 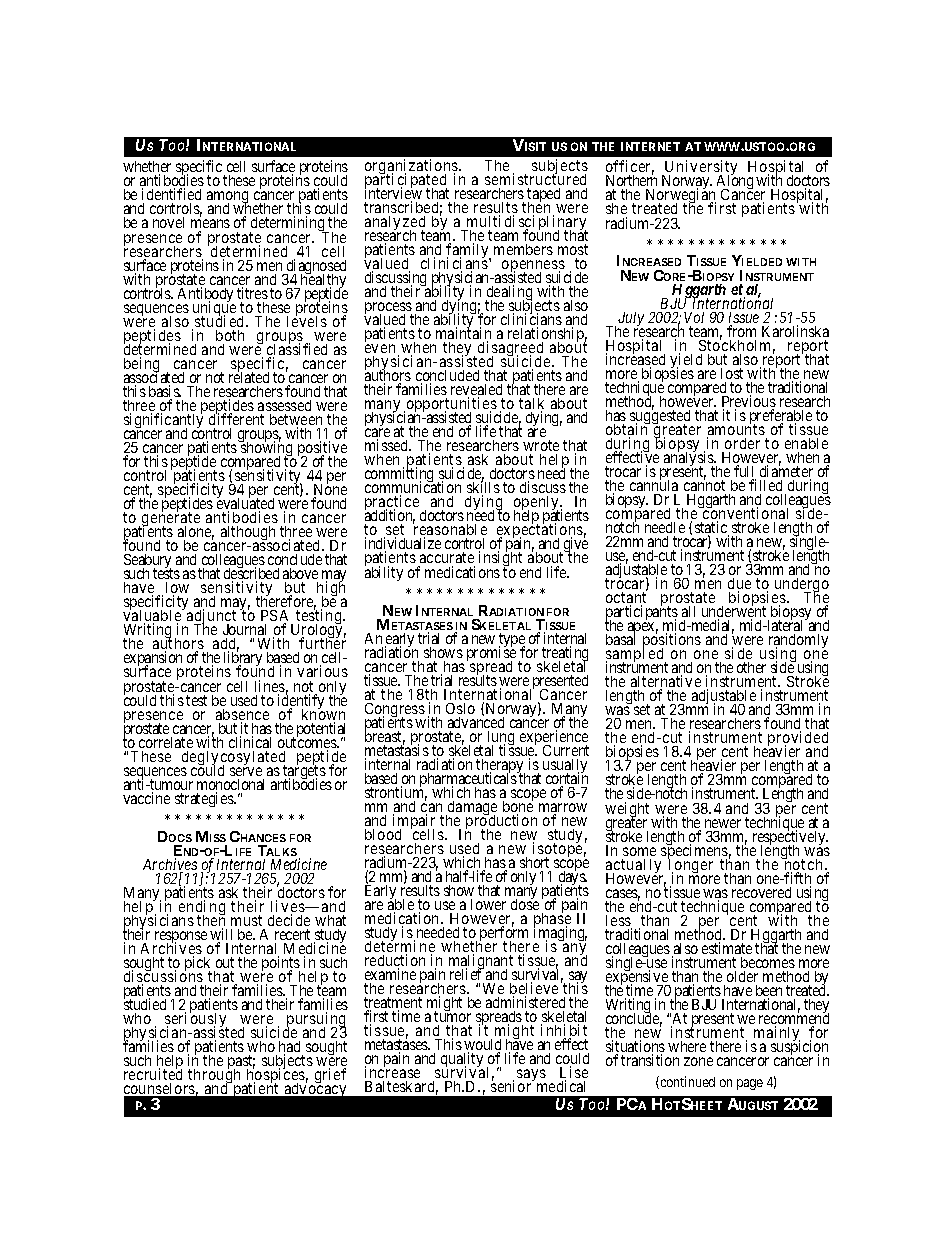 I want to click on zone, so click(x=698, y=1061).
